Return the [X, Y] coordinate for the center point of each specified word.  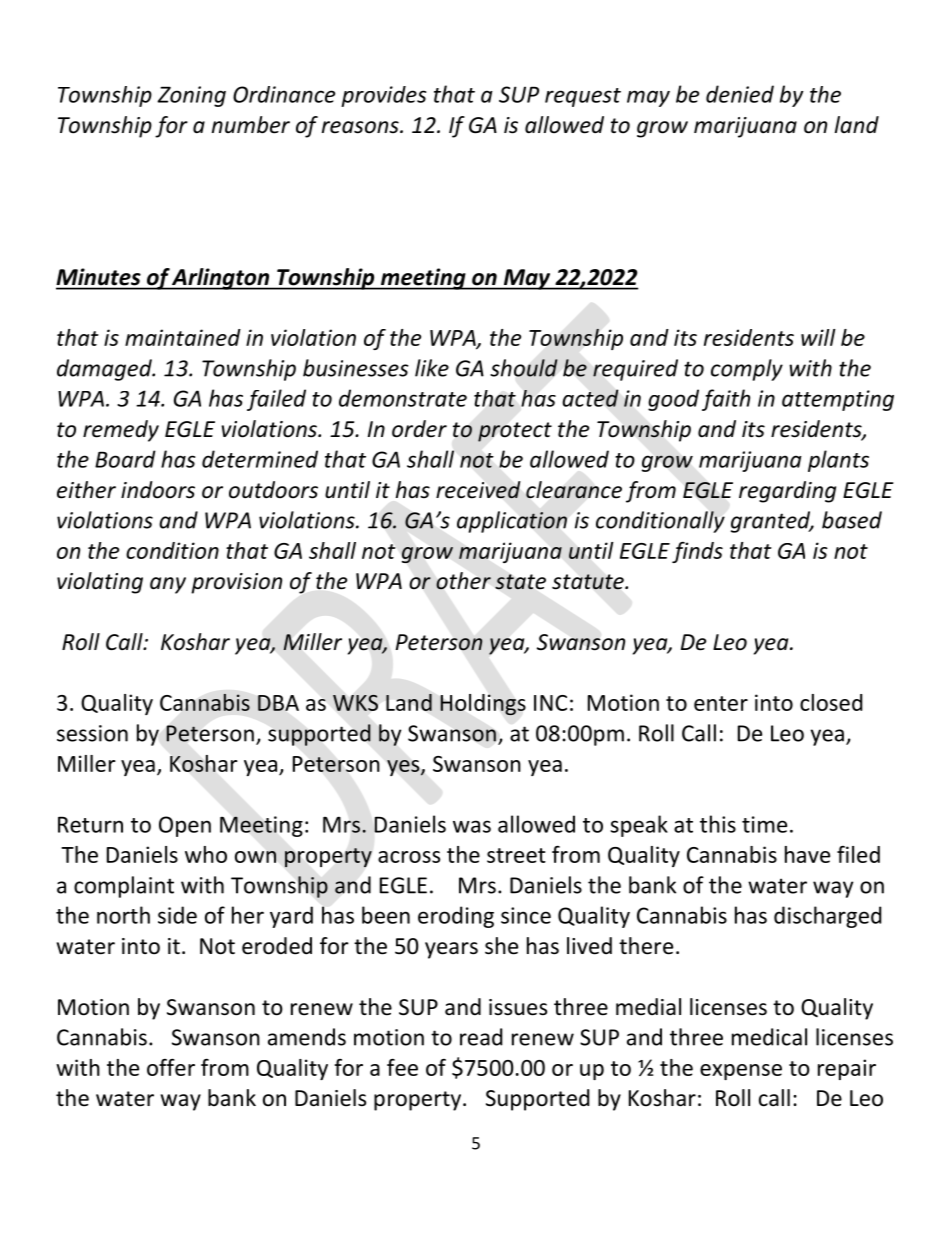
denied [740, 94]
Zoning [191, 96]
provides [383, 96]
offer [171, 1067]
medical [769, 1037]
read [481, 1037]
